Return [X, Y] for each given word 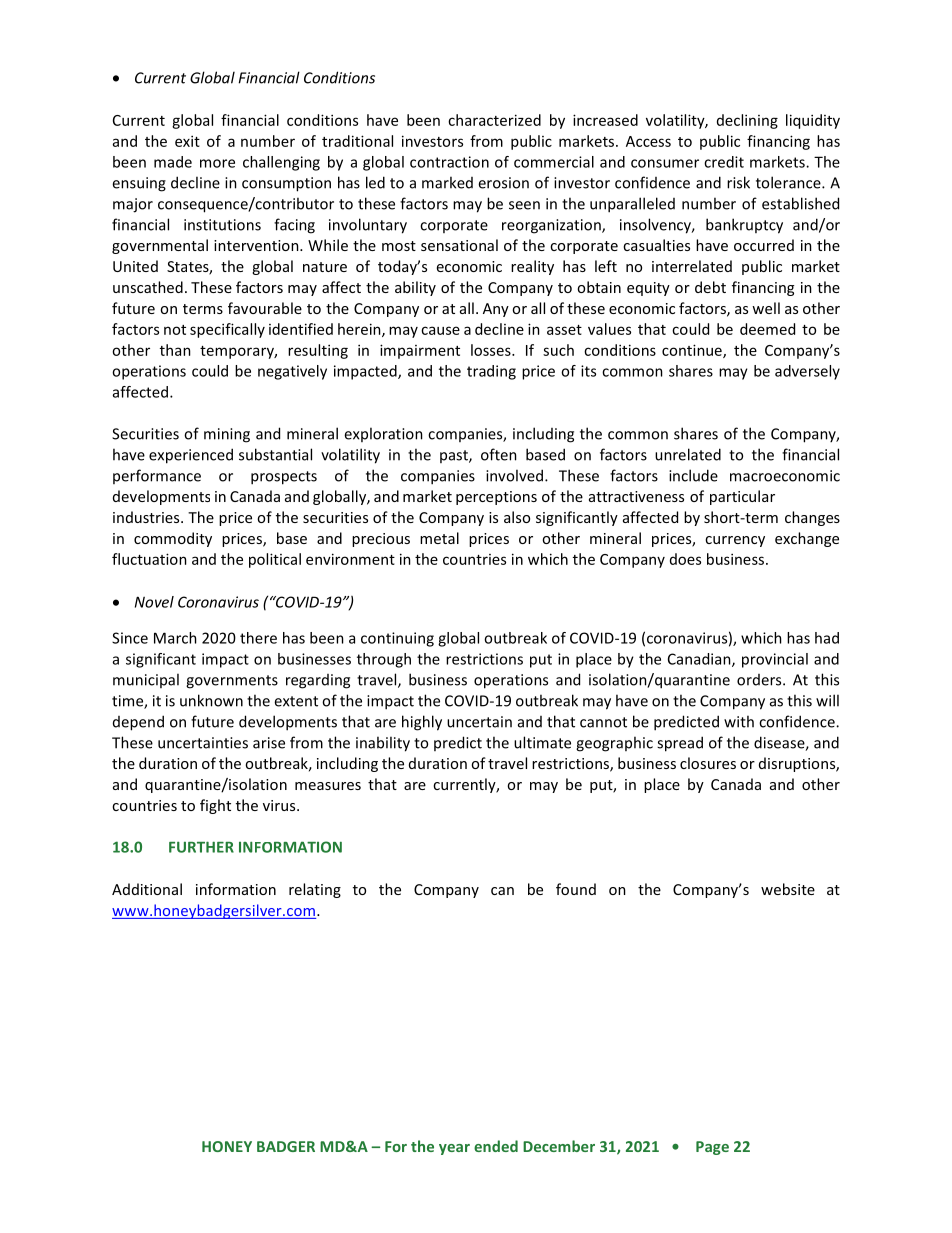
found [576, 889]
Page [712, 1148]
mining [227, 435]
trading [491, 372]
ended [496, 1146]
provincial [775, 660]
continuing [397, 639]
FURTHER [201, 847]
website [788, 889]
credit [724, 162]
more [217, 163]
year [454, 1149]
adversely [807, 372]
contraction [449, 162]
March [175, 638]
